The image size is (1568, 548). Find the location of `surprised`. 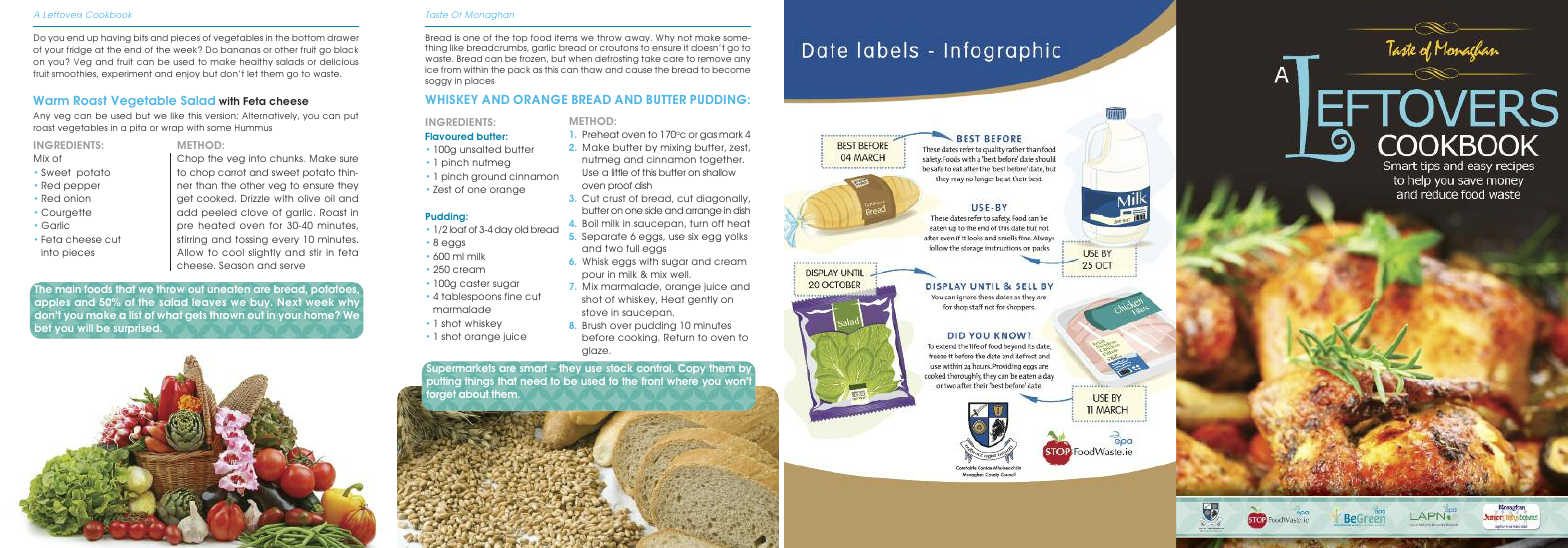

surprised is located at coordinates (137, 329).
